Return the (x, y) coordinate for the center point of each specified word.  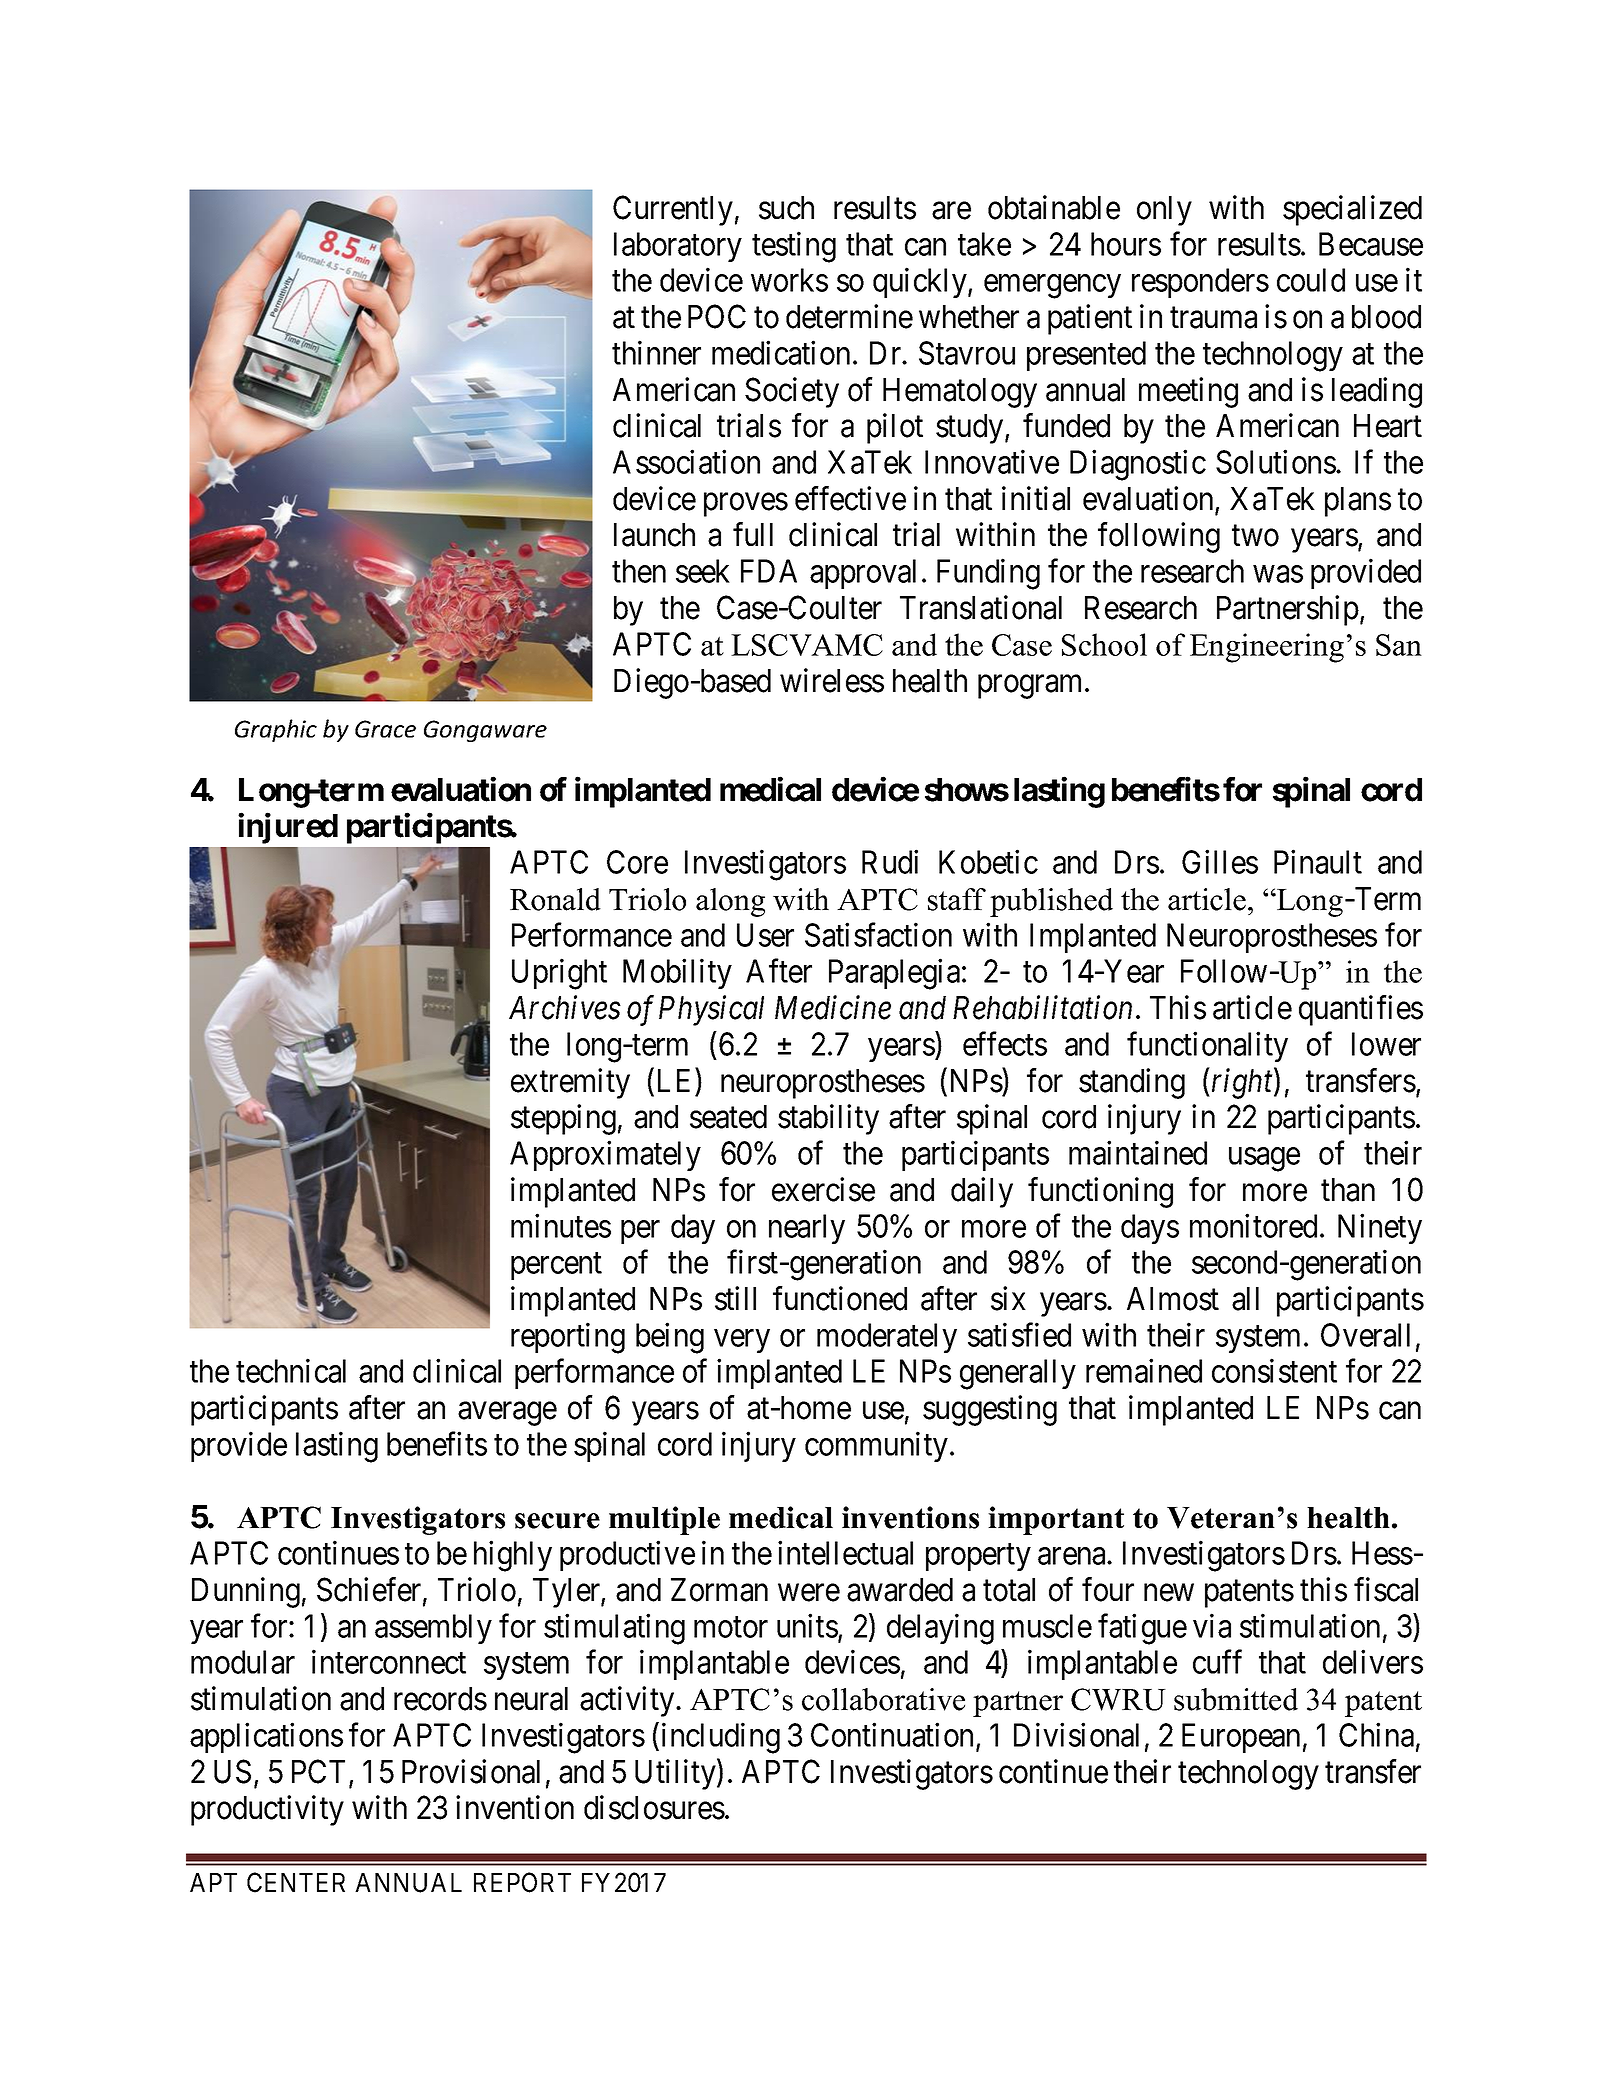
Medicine (833, 1007)
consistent (1274, 1371)
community (876, 1447)
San (1399, 645)
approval (863, 574)
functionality (1207, 1047)
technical (291, 1371)
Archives (565, 1007)
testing (794, 247)
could (1311, 280)
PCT (321, 1772)
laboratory (678, 247)
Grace (385, 729)
